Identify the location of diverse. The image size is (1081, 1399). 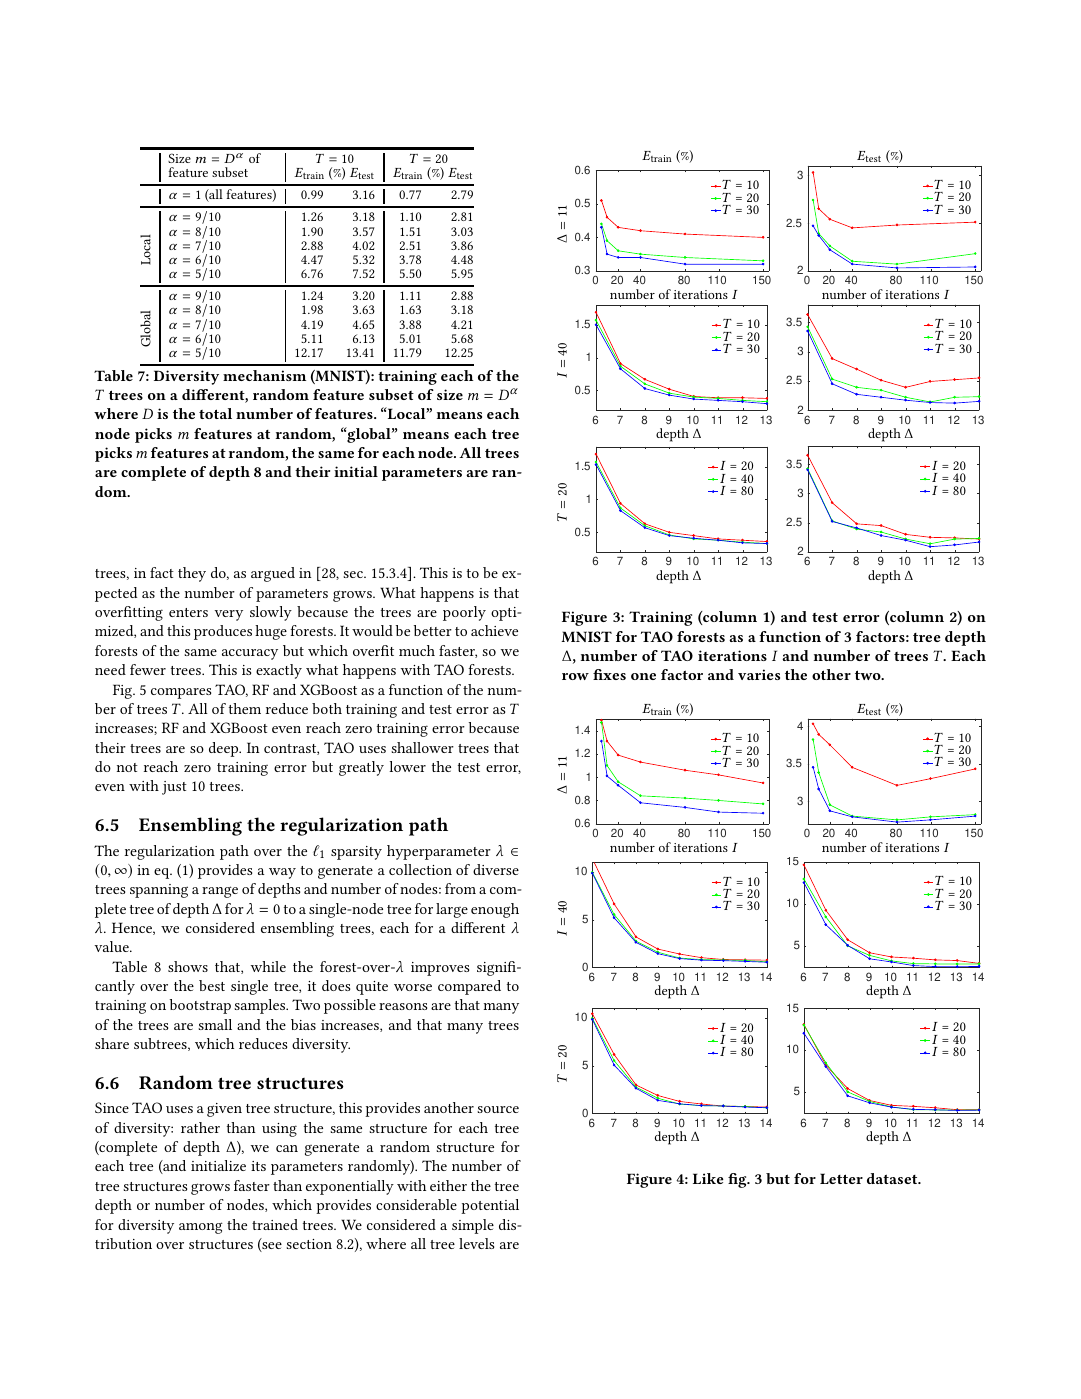
(496, 869).
